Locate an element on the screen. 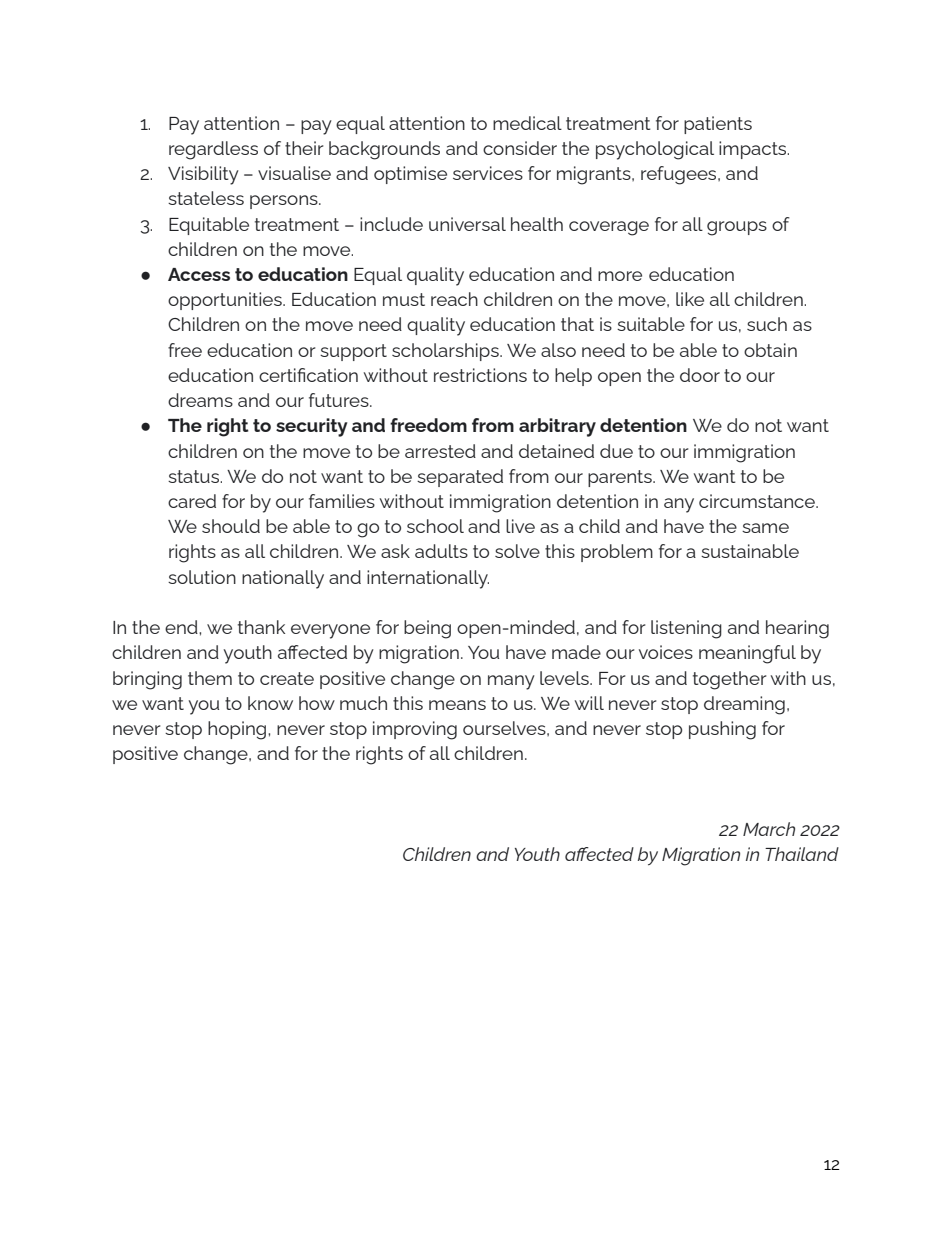 This screenshot has height=1233, width=952. opportunities is located at coordinates (226, 301).
